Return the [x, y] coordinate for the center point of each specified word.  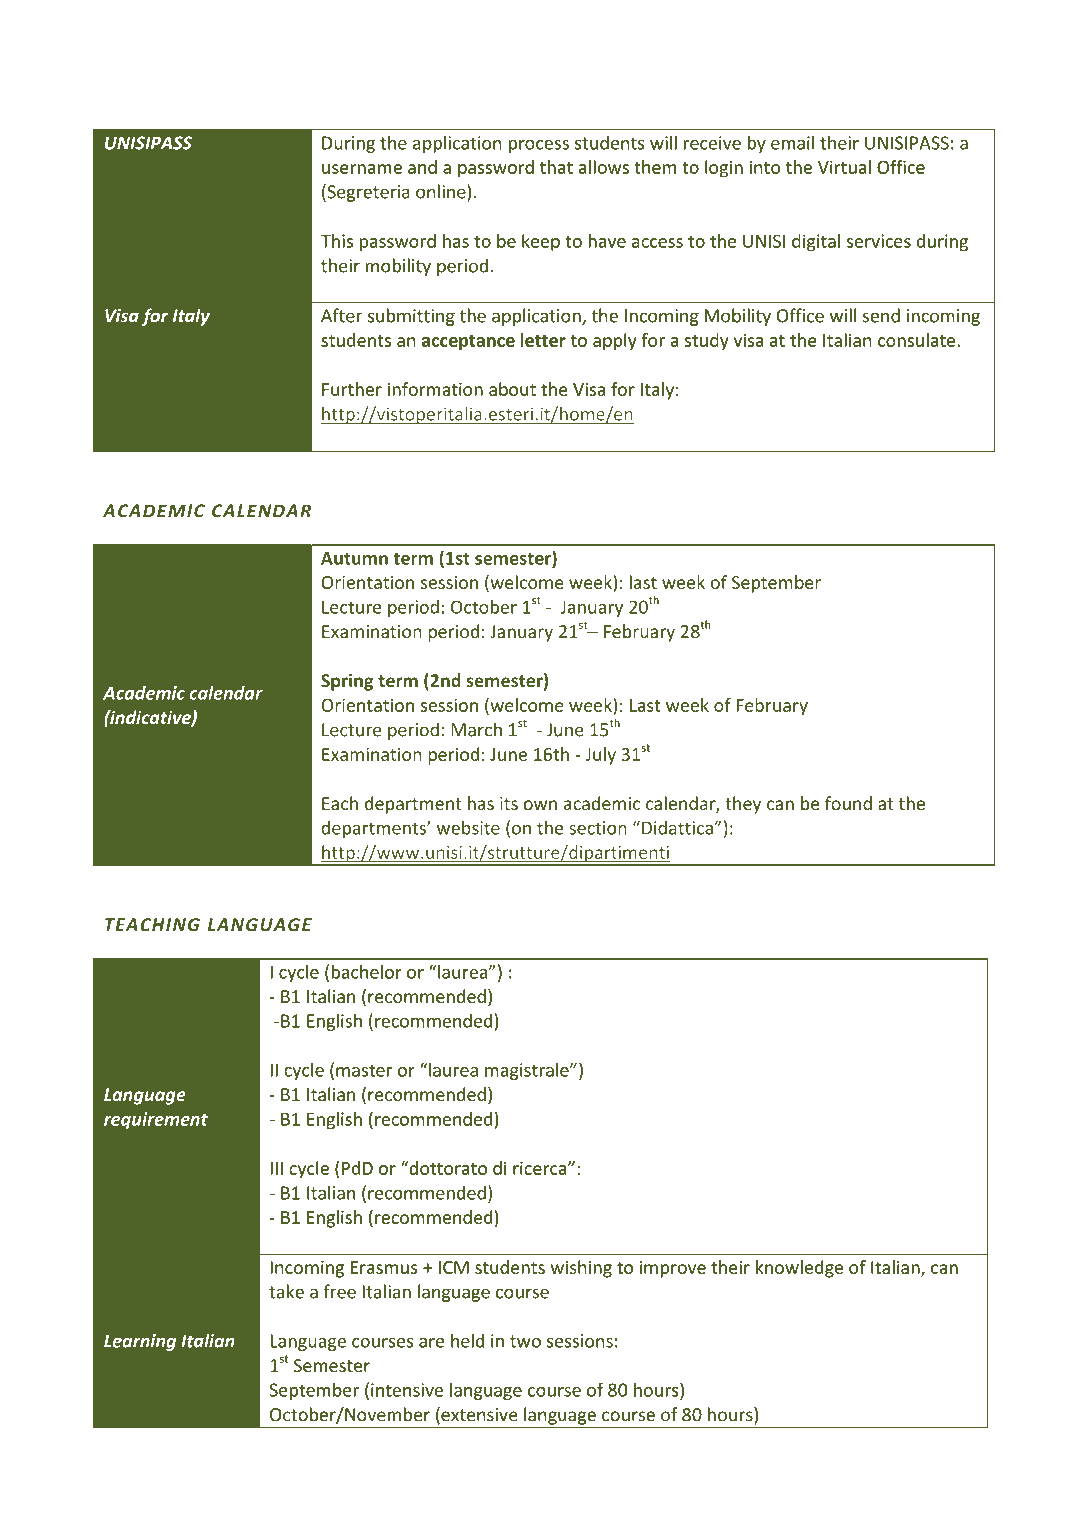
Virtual [844, 167]
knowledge [799, 1269]
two [525, 1341]
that [556, 167]
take [286, 1291]
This [337, 241]
